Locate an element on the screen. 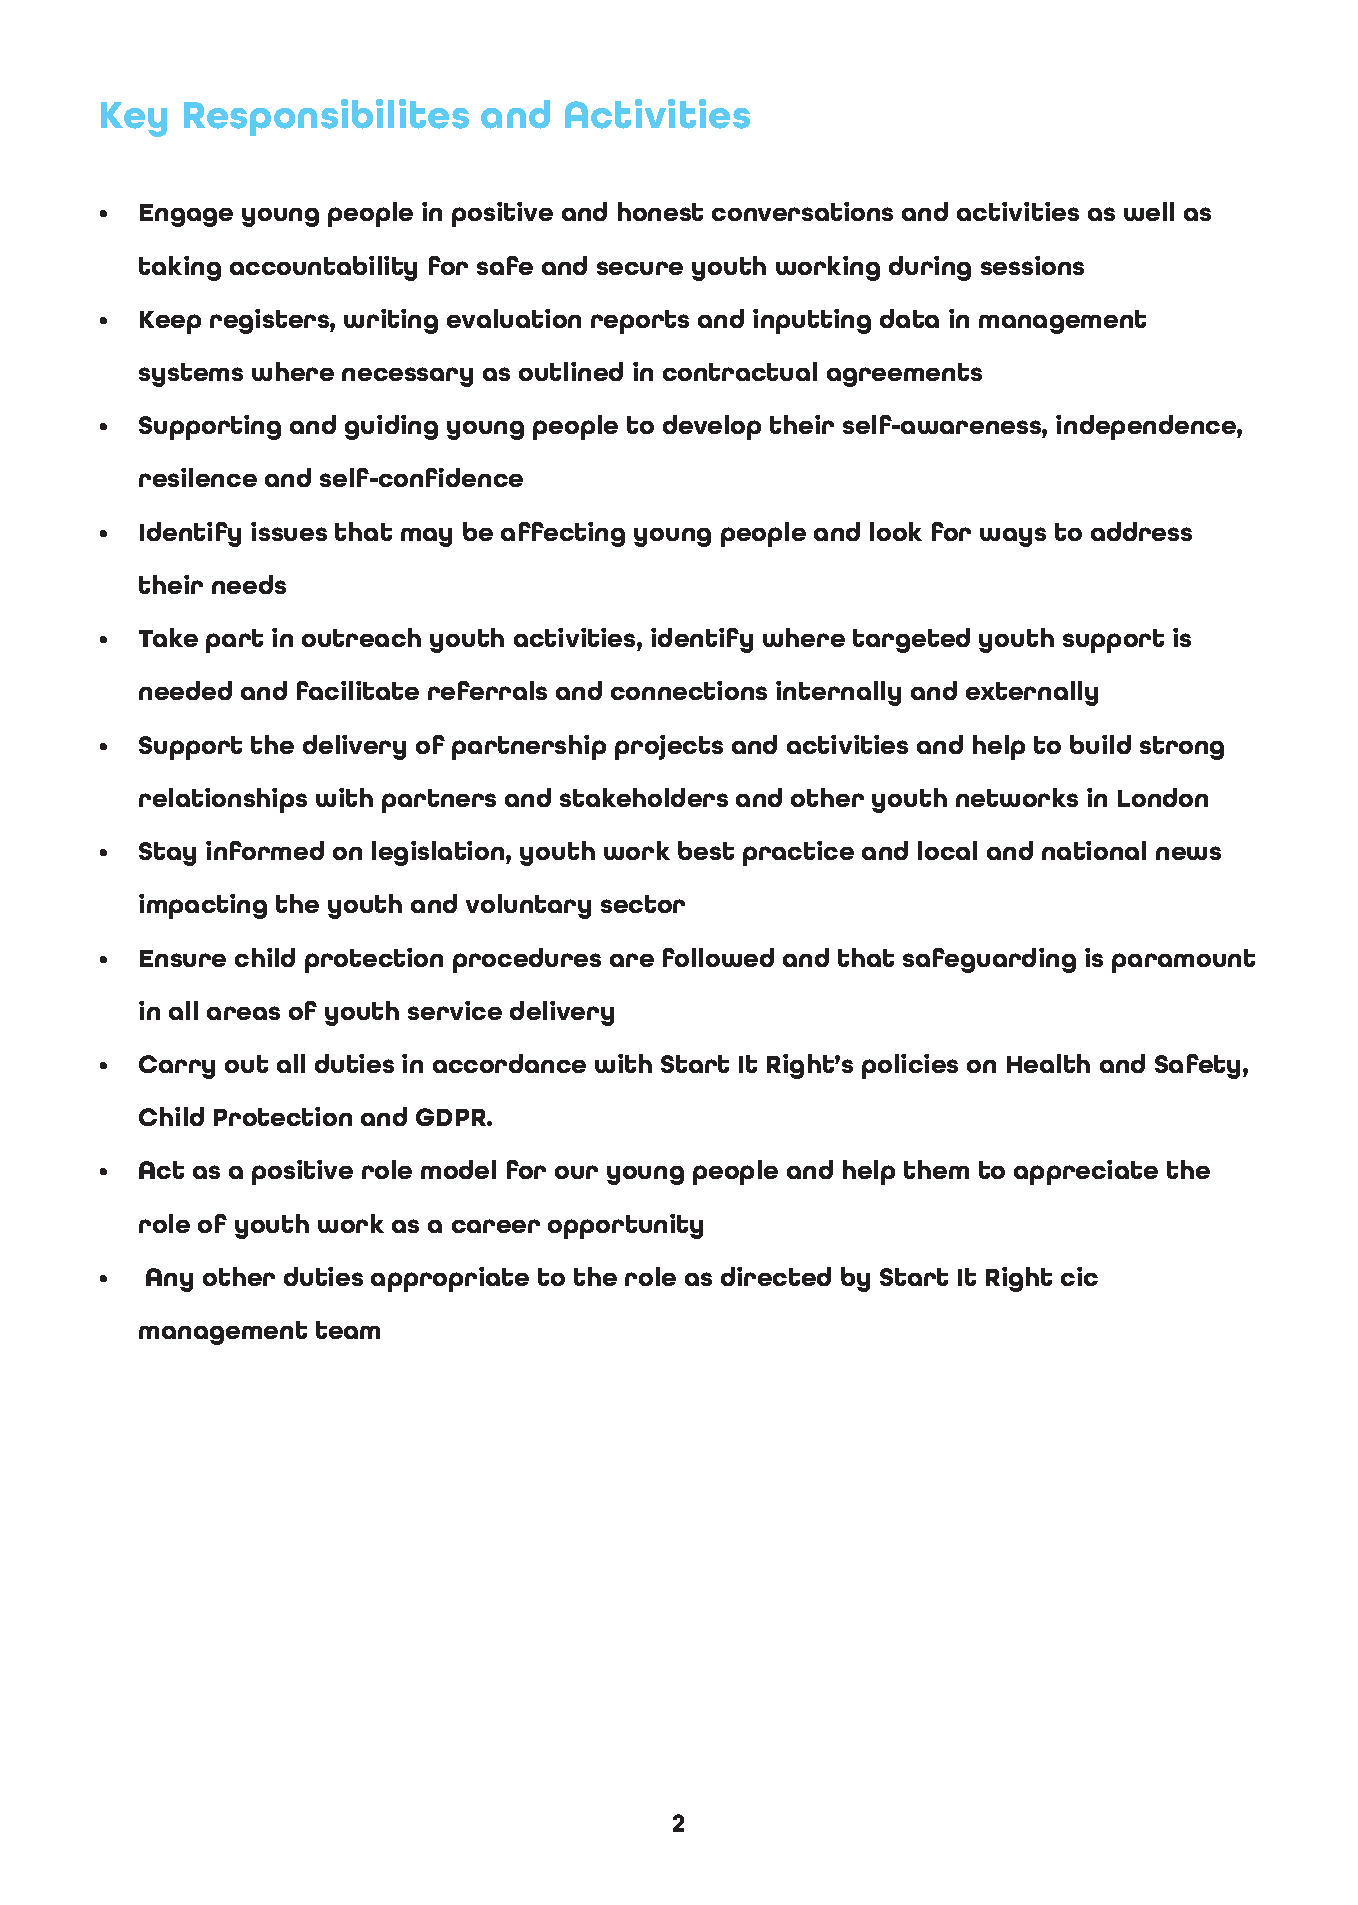 The height and width of the screenshot is (1905, 1358). well is located at coordinates (1149, 211).
